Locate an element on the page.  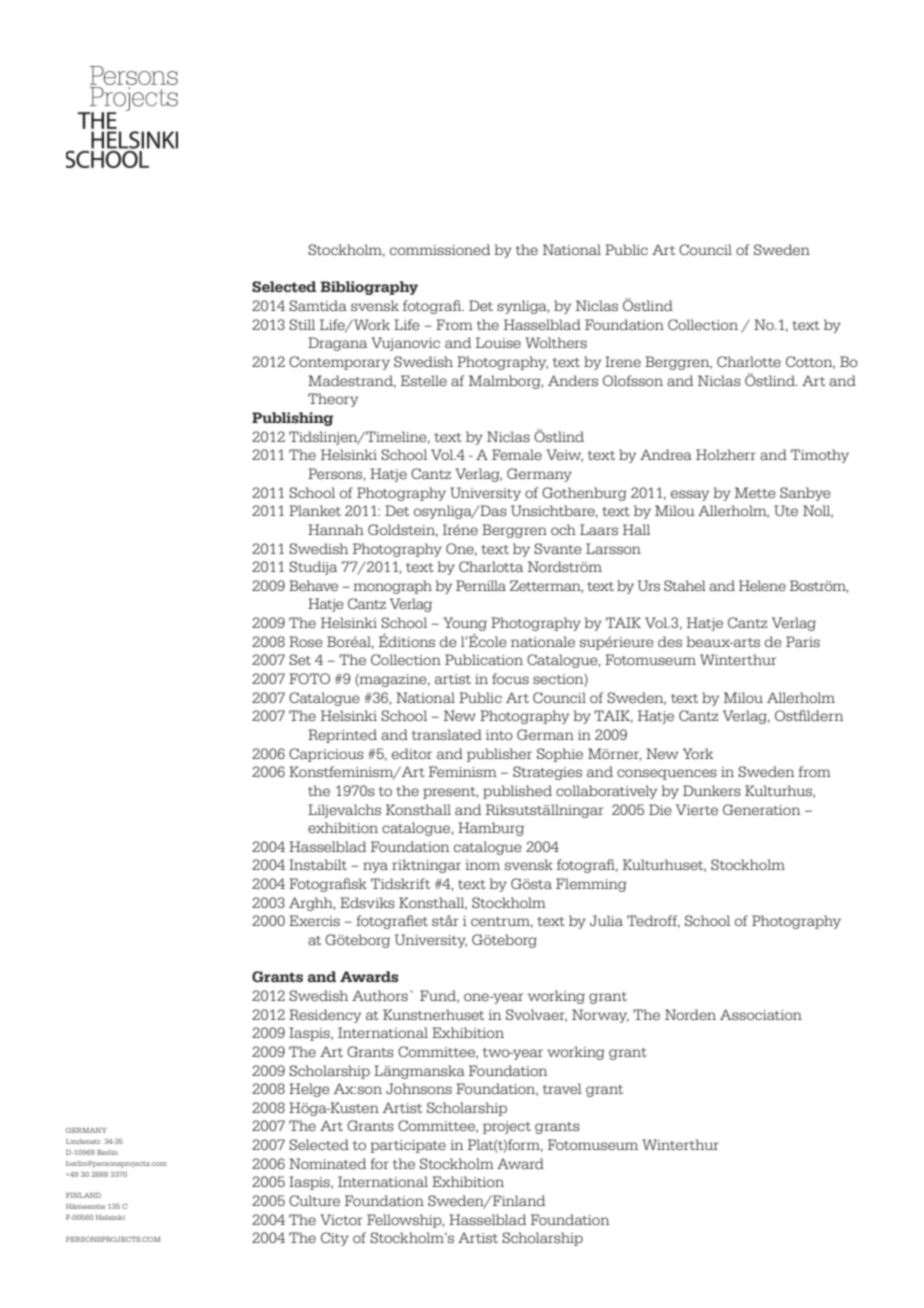
Svante is located at coordinates (558, 548).
